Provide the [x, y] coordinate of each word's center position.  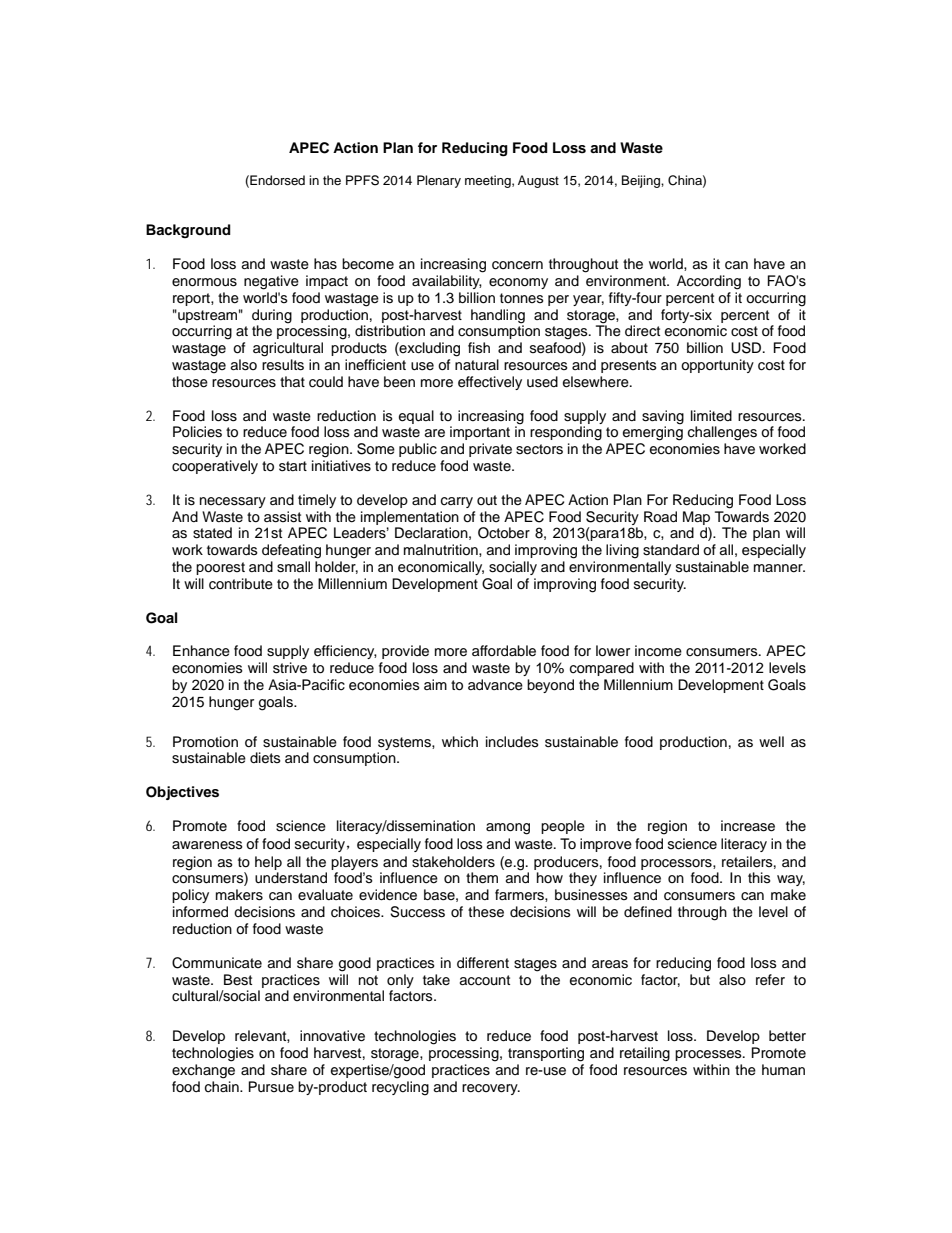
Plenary [439, 181]
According [709, 282]
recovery [491, 1089]
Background [188, 231]
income [658, 651]
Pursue [271, 1087]
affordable [504, 651]
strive [290, 668]
